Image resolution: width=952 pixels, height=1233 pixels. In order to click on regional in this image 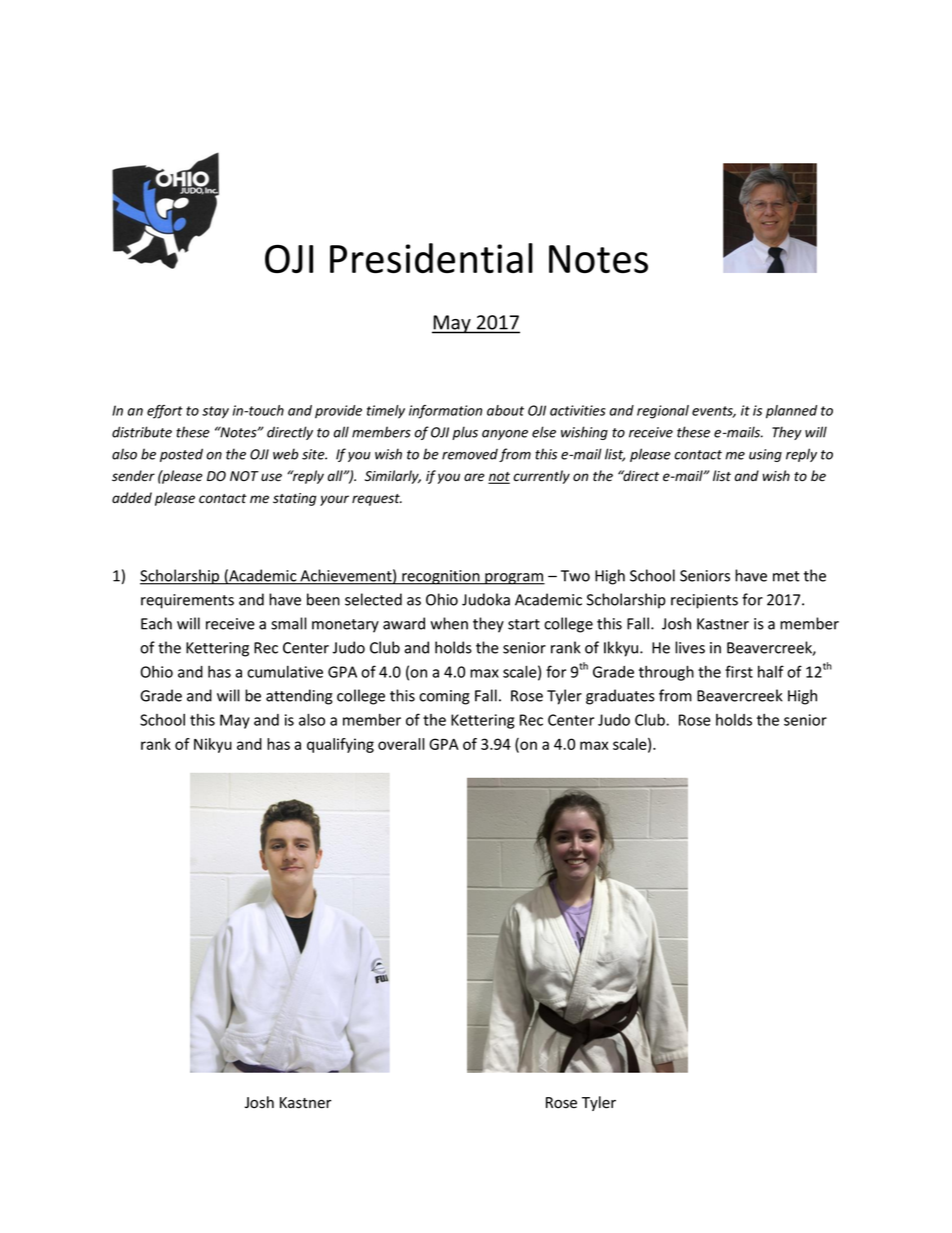, I will do `click(663, 412)`.
